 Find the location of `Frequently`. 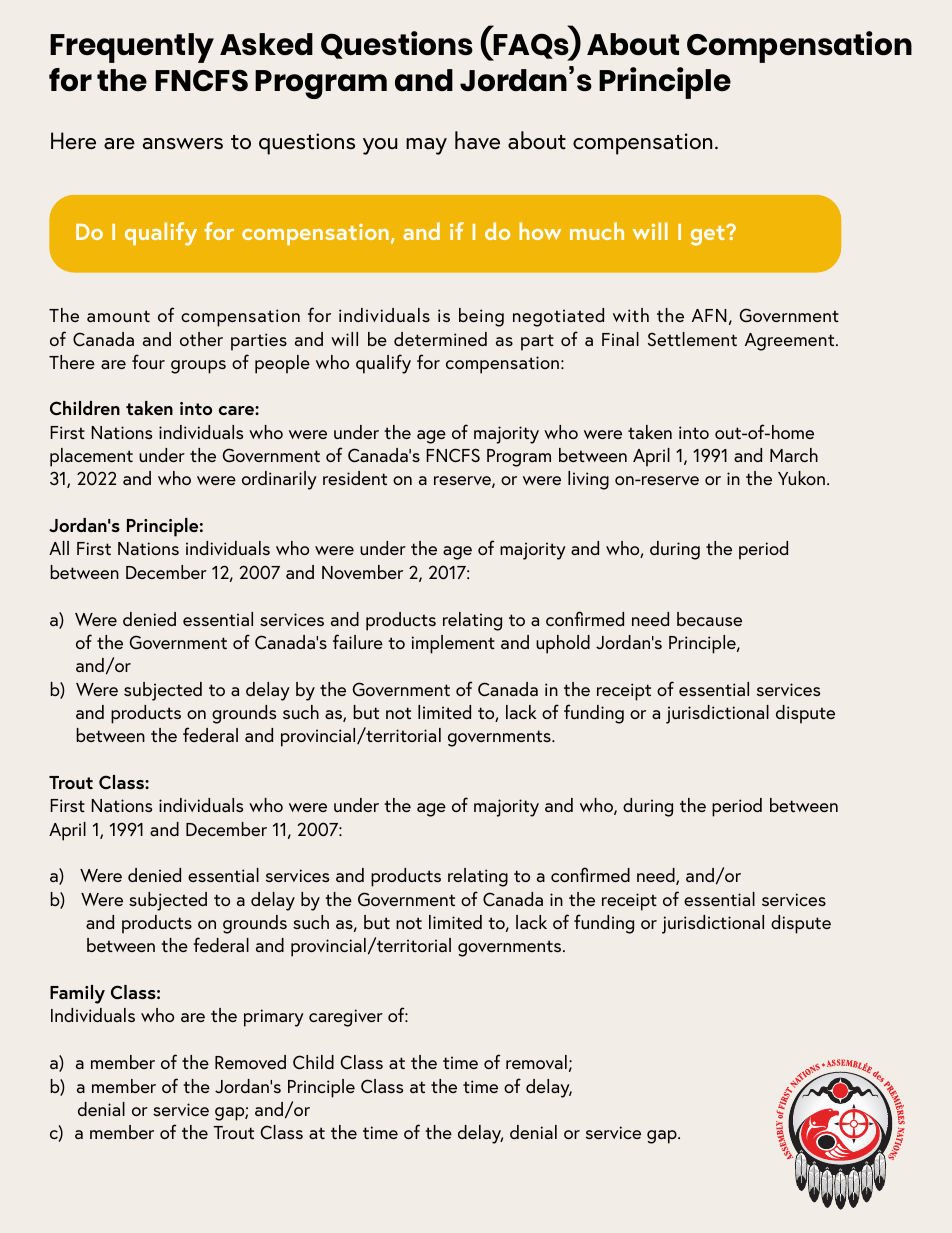

Frequently is located at coordinates (132, 48).
